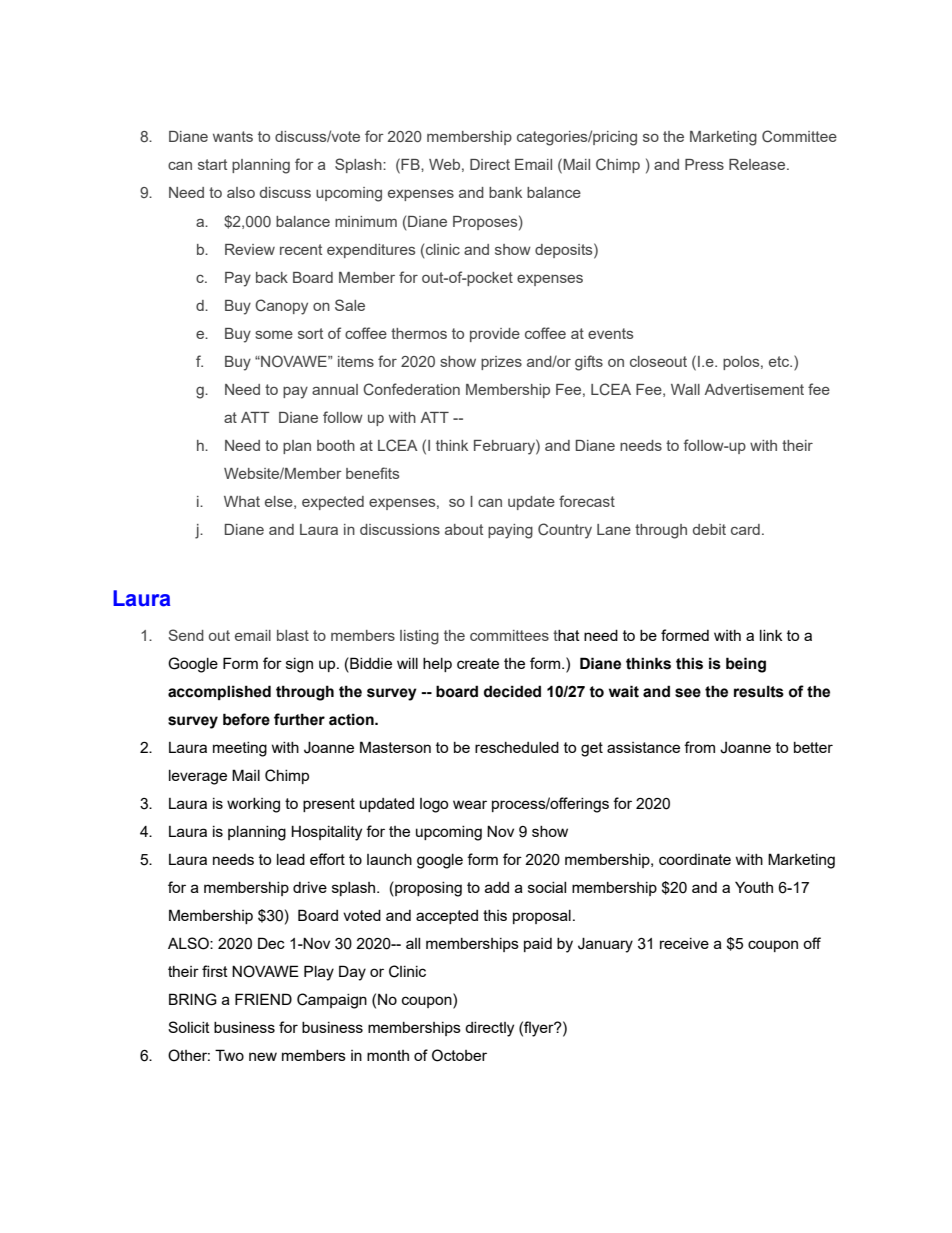 This page has width=952, height=1233. I want to click on link, so click(771, 635).
